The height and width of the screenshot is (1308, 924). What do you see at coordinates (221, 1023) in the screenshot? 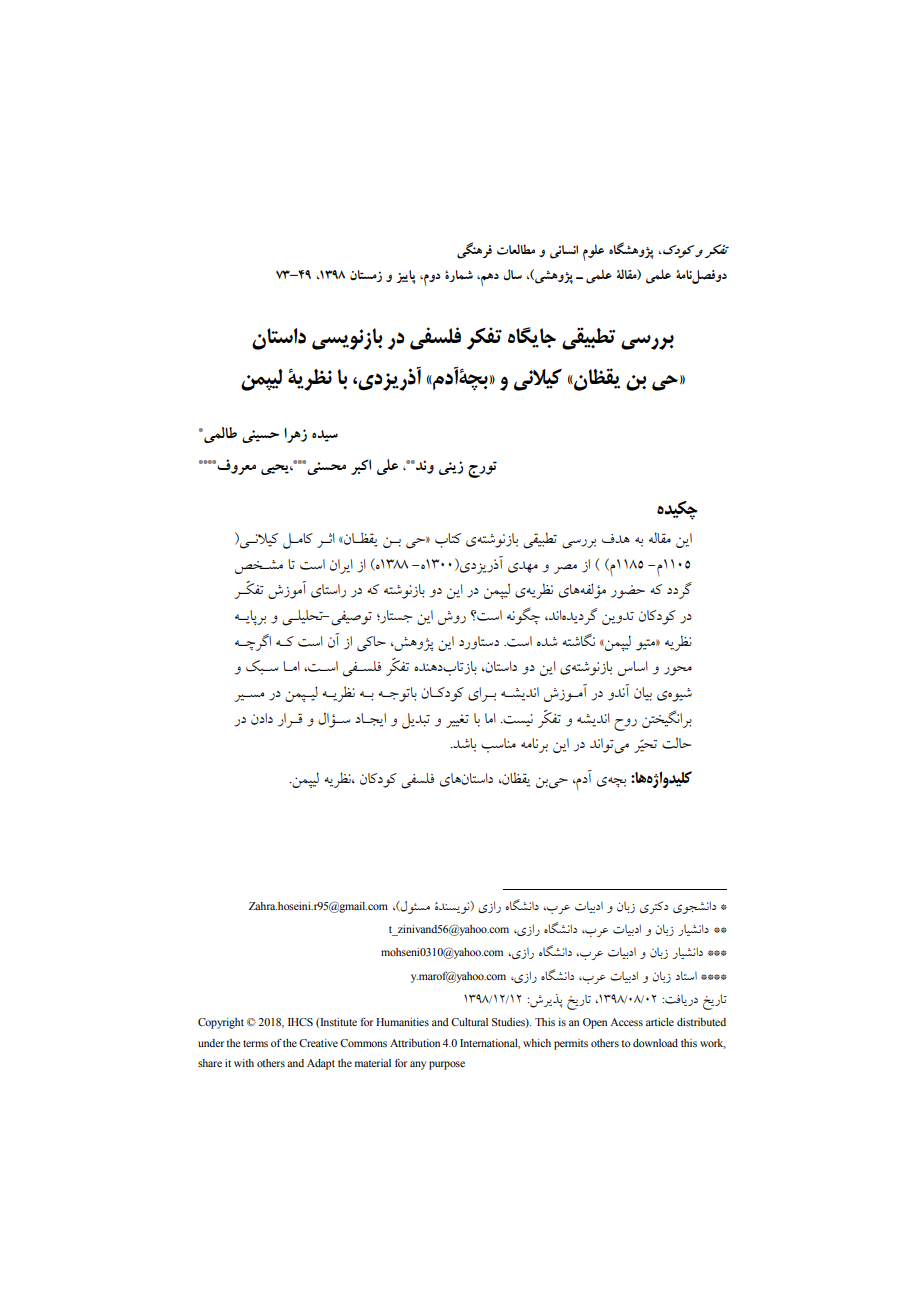
I see `Copyright` at bounding box center [221, 1023].
